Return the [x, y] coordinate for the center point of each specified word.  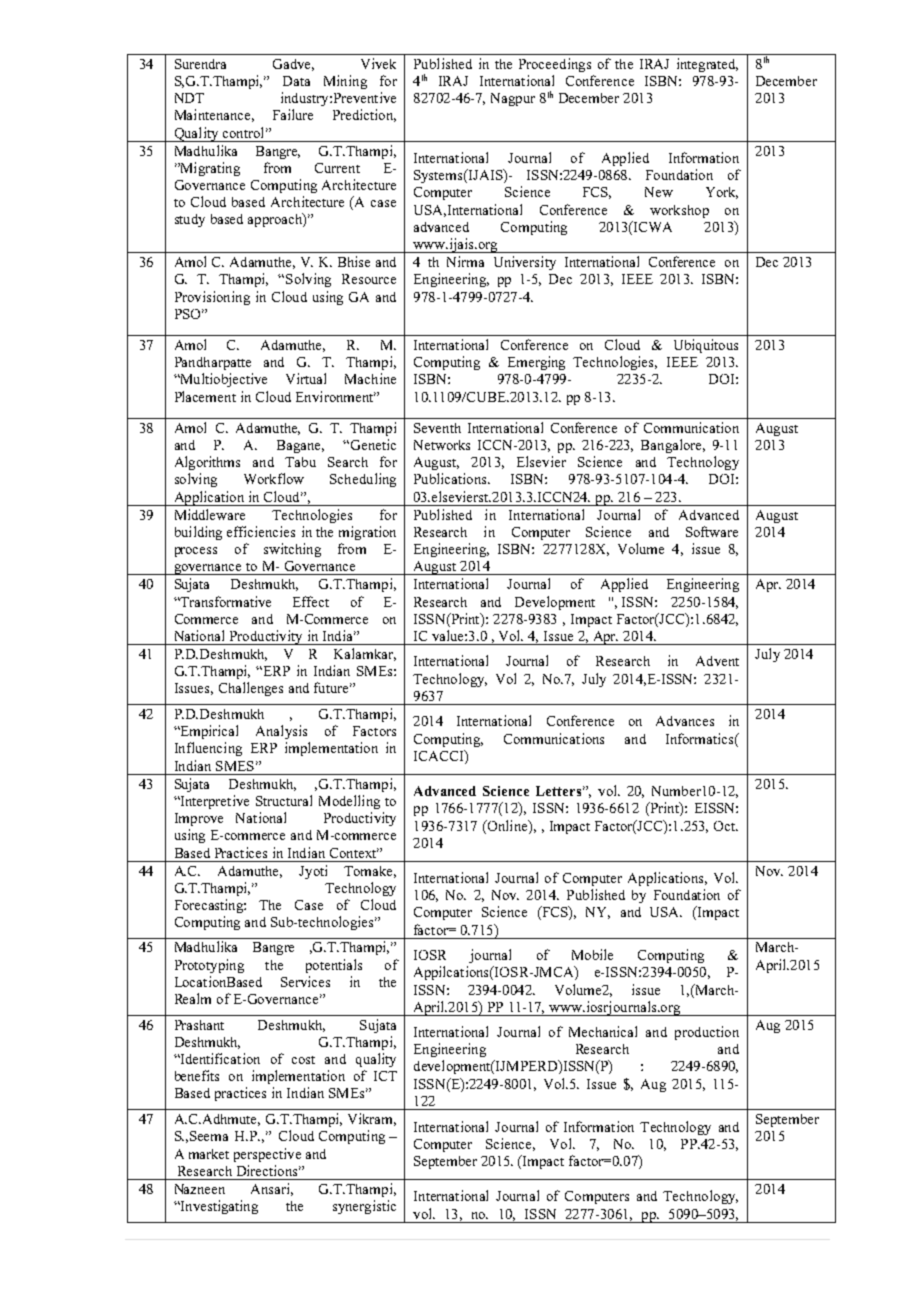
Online [507, 825]
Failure [293, 114]
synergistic [364, 1207]
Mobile [592, 954]
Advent [717, 661]
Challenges [251, 689]
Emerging [536, 363]
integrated [707, 65]
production [707, 1033]
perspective [267, 1155]
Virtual [306, 378]
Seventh [437, 428]
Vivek [378, 63]
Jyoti [313, 872]
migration [367, 533]
